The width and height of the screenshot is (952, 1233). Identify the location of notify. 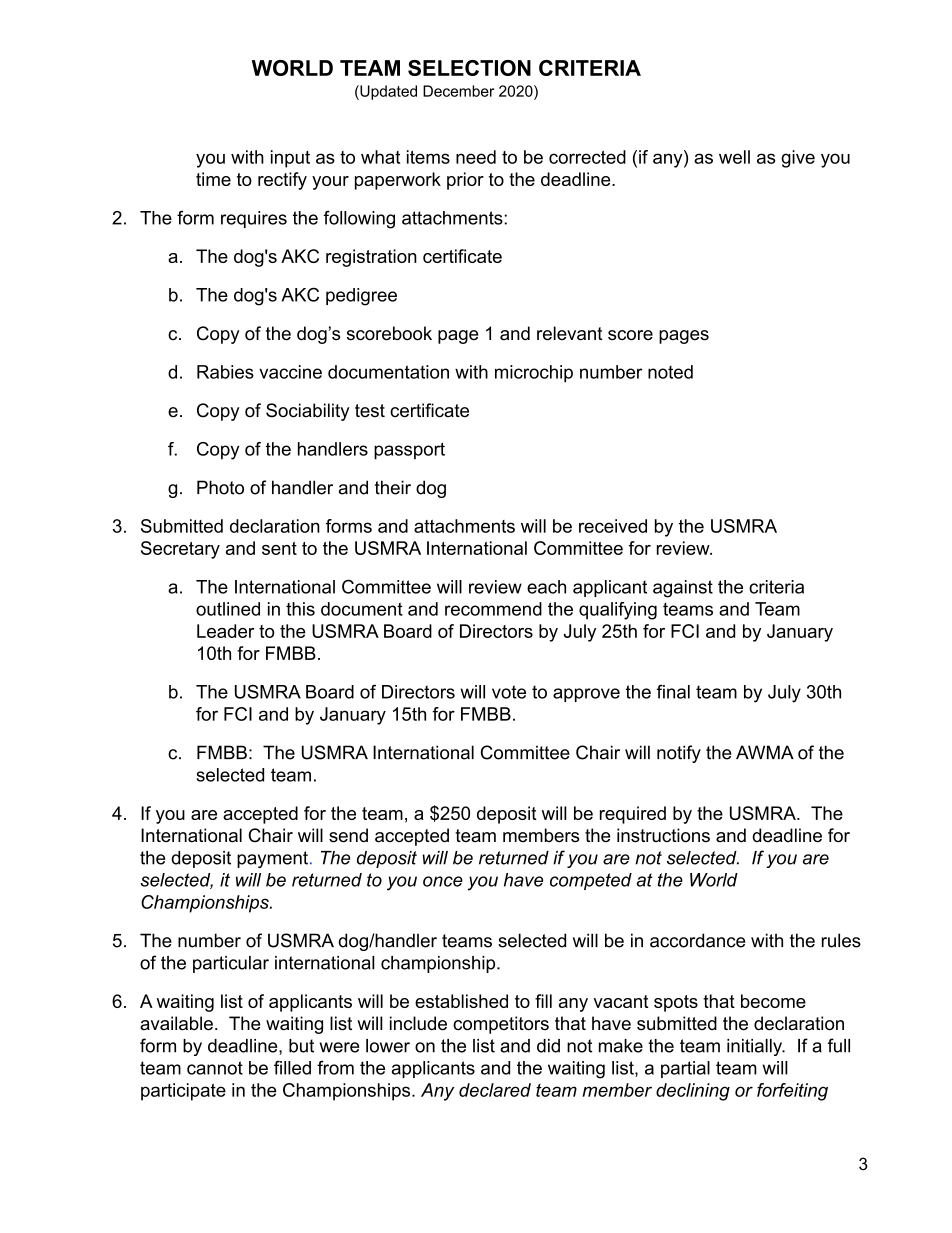
(679, 754).
